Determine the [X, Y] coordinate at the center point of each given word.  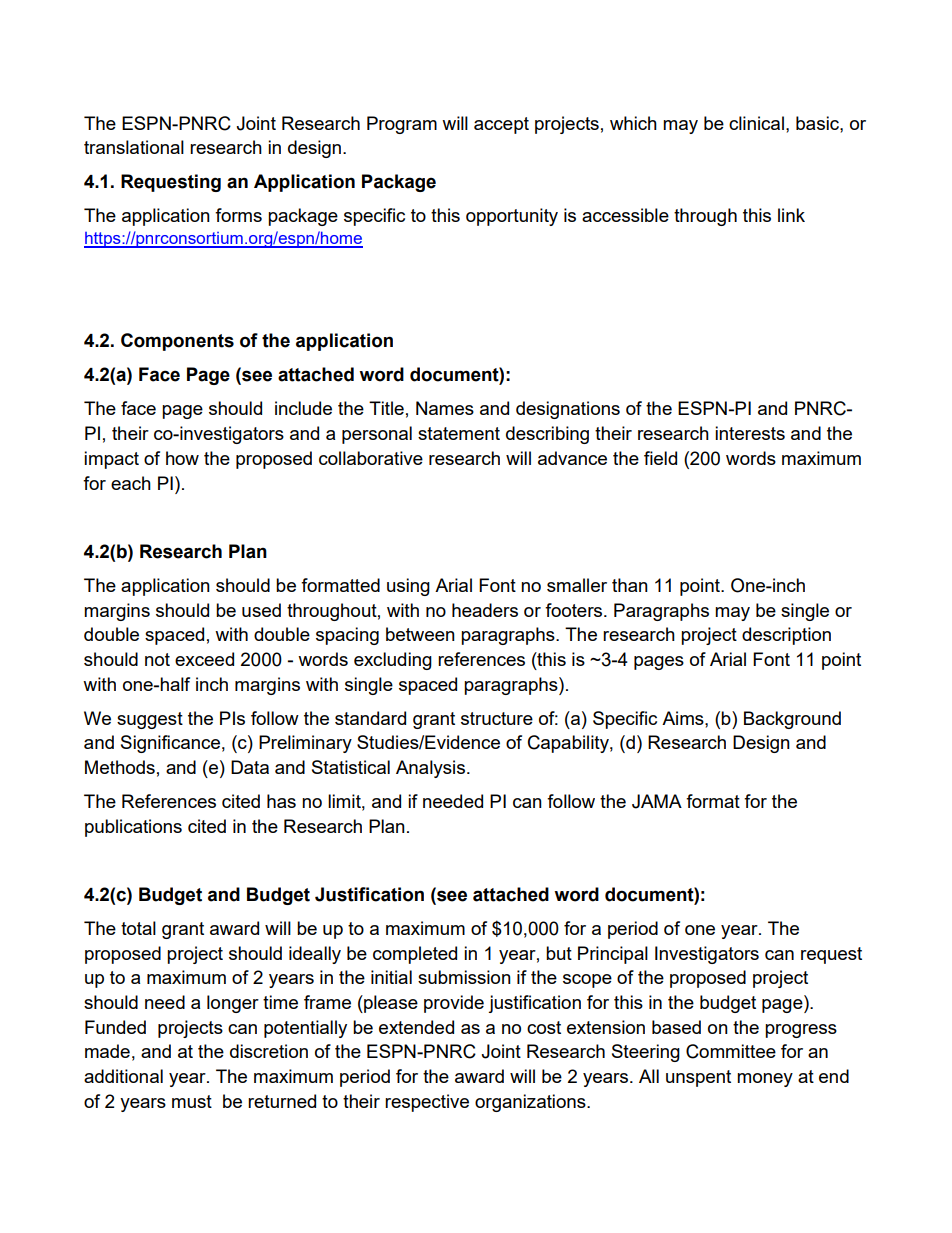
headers [485, 610]
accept [501, 125]
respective [427, 1103]
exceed [204, 659]
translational [134, 147]
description [786, 636]
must [192, 1101]
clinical [756, 123]
